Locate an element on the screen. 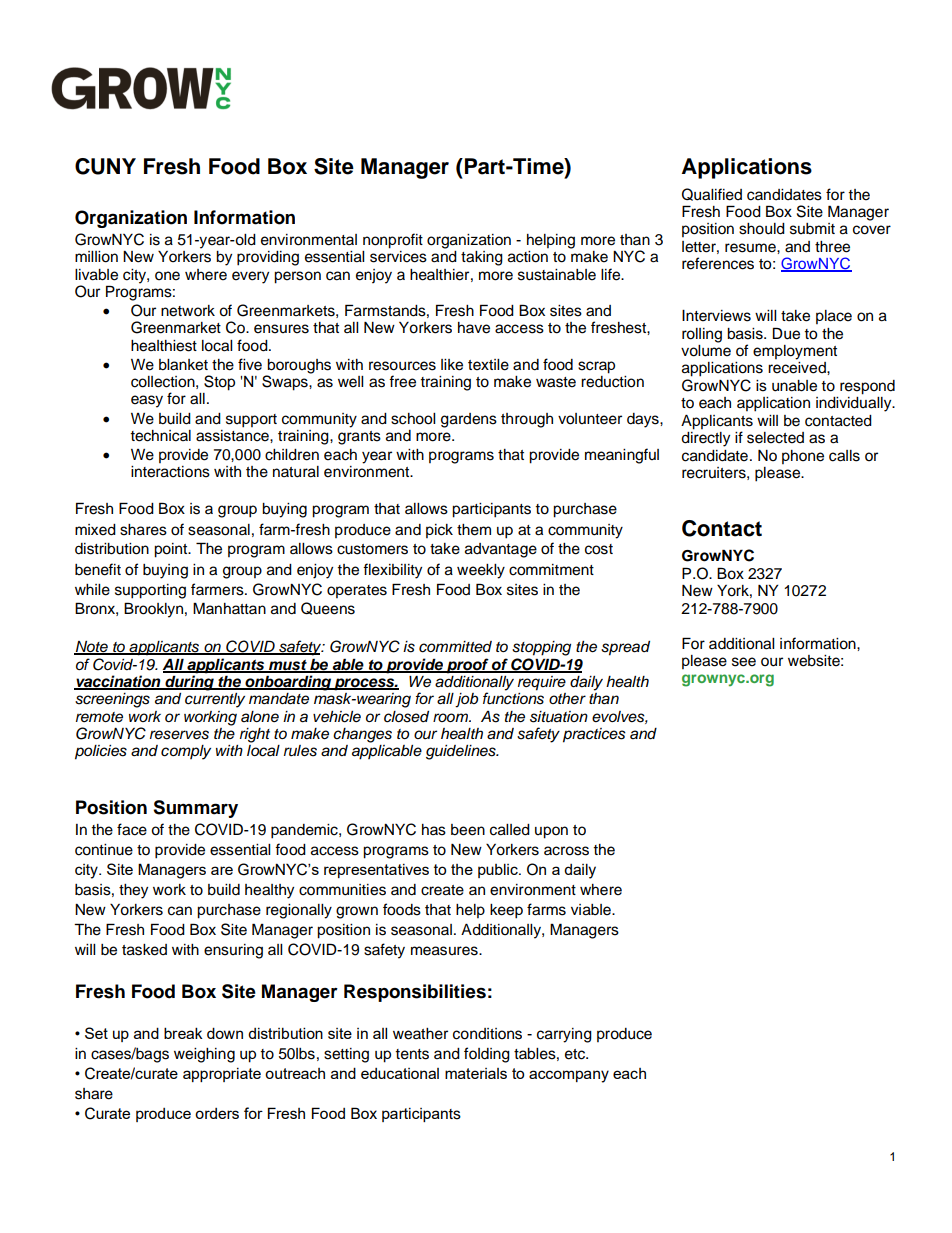 The height and width of the screenshot is (1233, 952). appropriate is located at coordinates (222, 1075).
